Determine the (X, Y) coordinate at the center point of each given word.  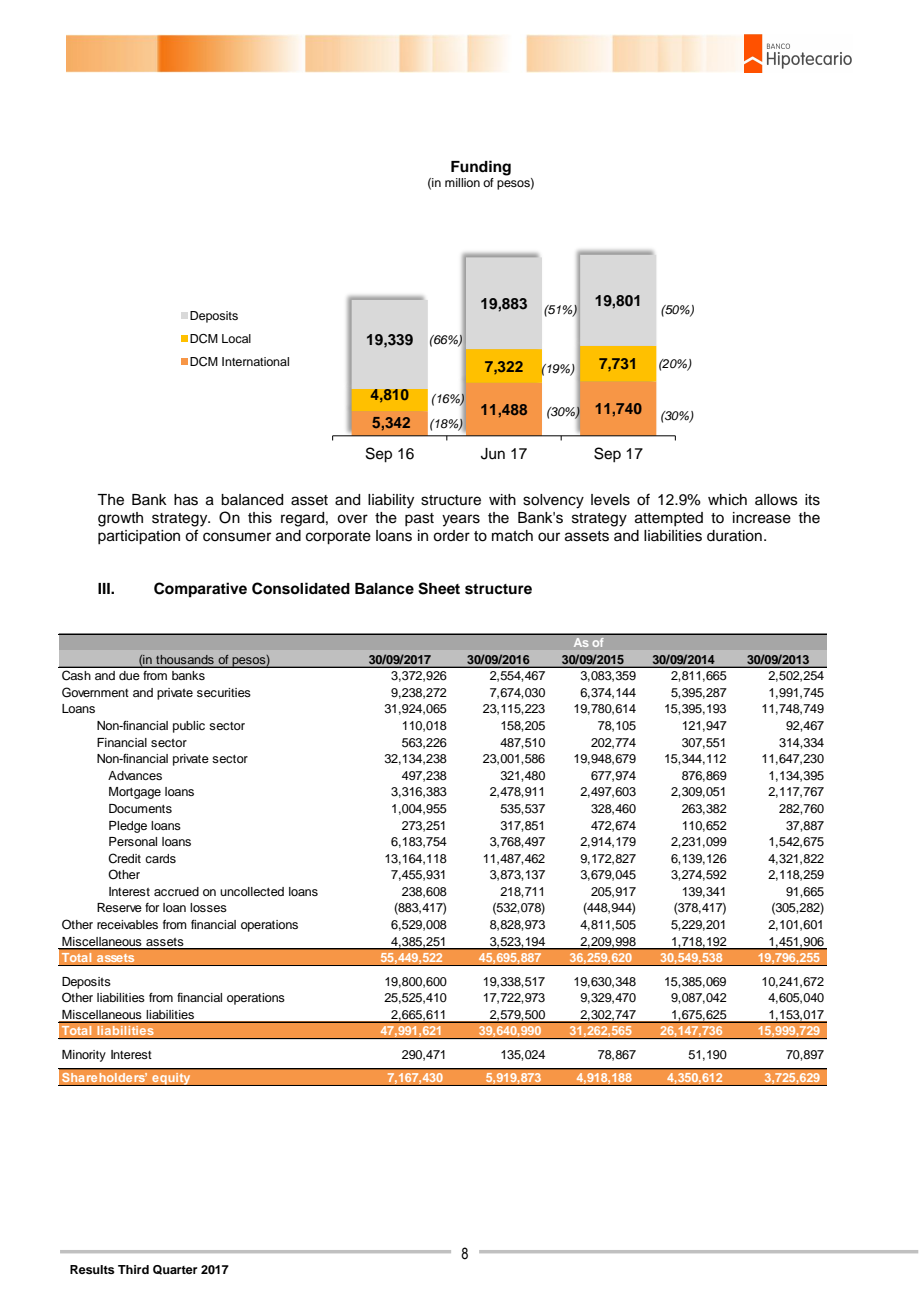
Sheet (439, 588)
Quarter (175, 1270)
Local (236, 338)
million (462, 182)
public (189, 727)
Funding (481, 168)
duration (734, 536)
